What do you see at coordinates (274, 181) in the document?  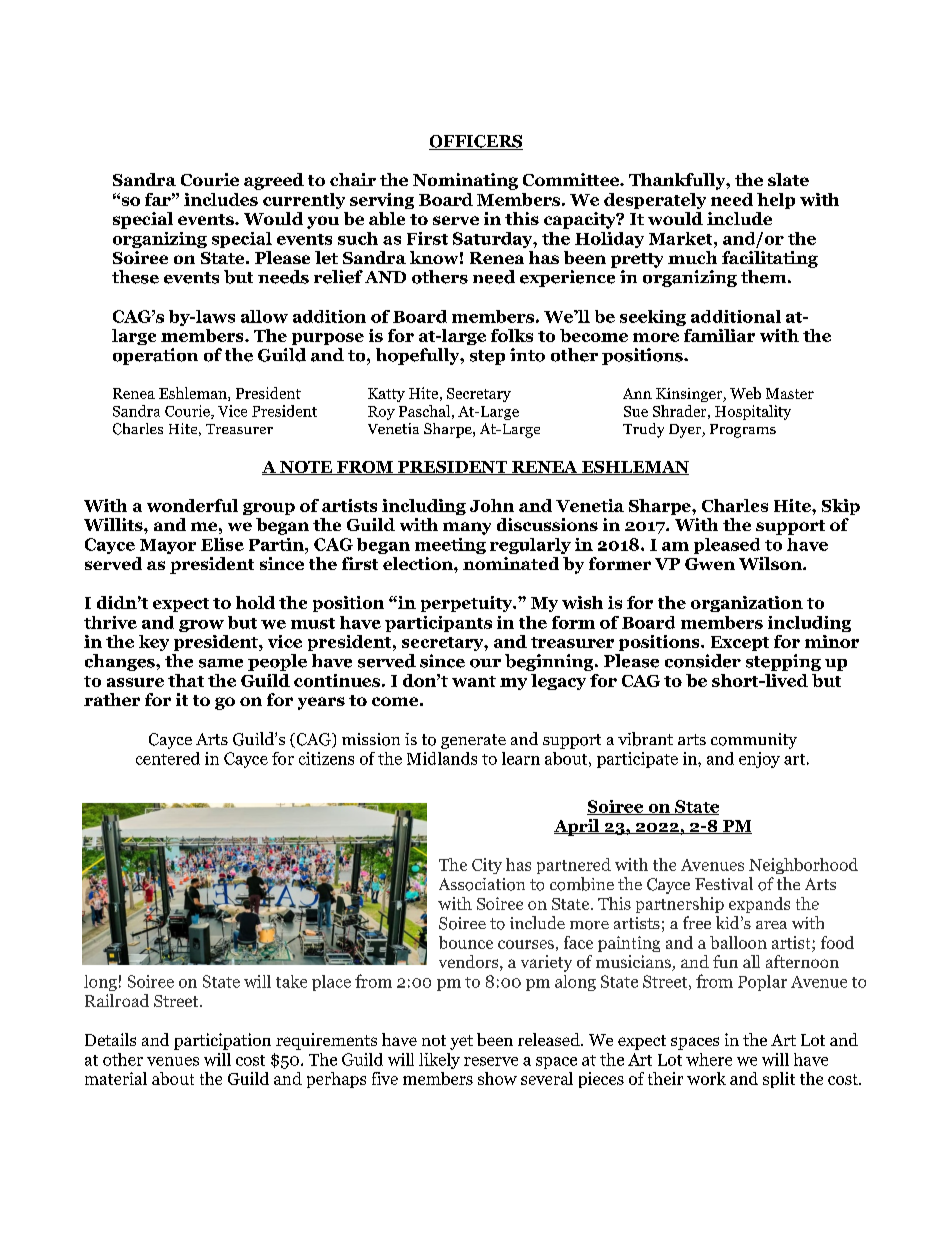 I see `agreed` at bounding box center [274, 181].
